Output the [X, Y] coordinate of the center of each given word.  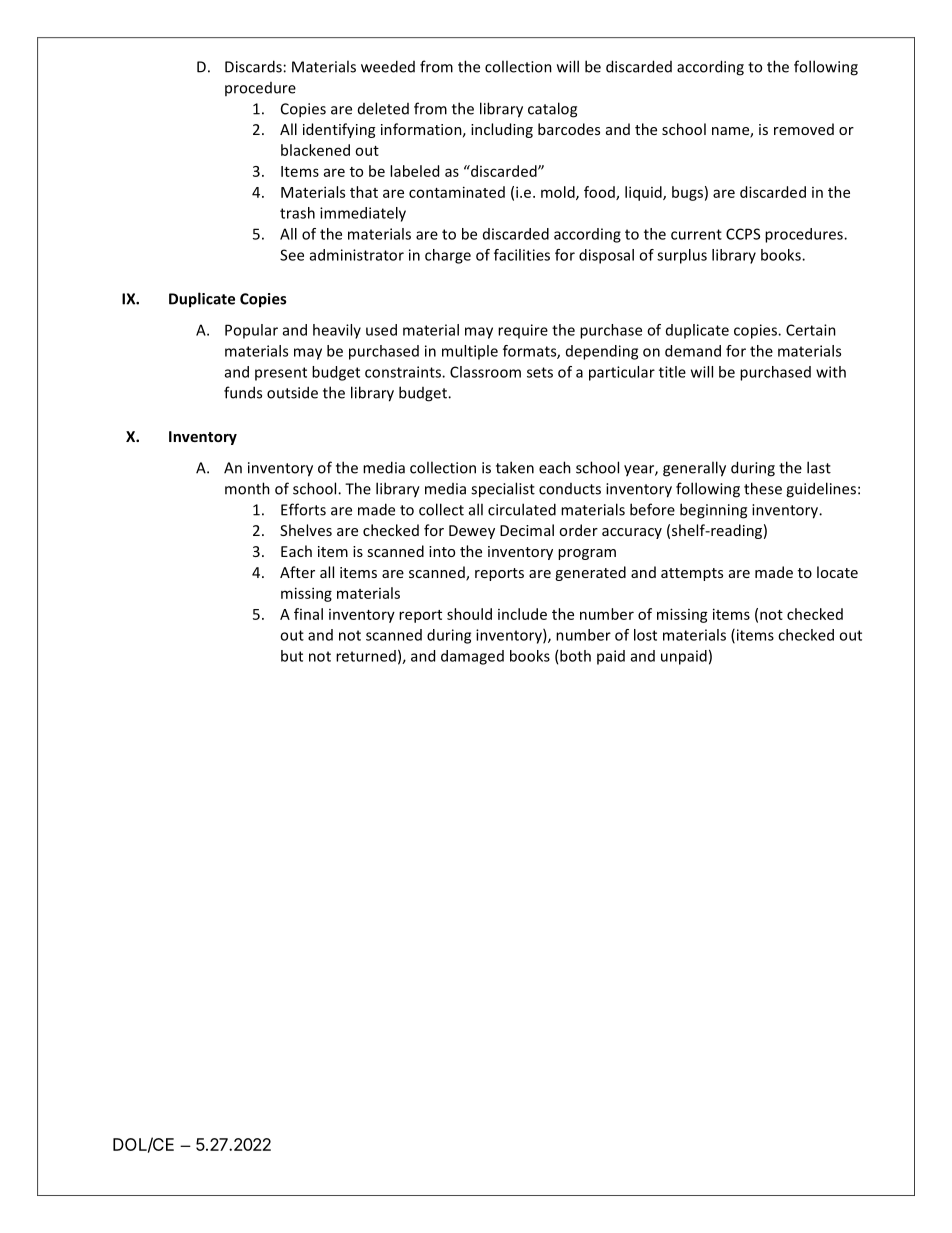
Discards [253, 66]
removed [804, 129]
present [281, 374]
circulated [522, 509]
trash [297, 213]
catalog [552, 110]
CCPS [743, 234]
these [763, 488]
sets [540, 372]
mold [559, 193]
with [831, 372]
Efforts [303, 509]
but [292, 656]
